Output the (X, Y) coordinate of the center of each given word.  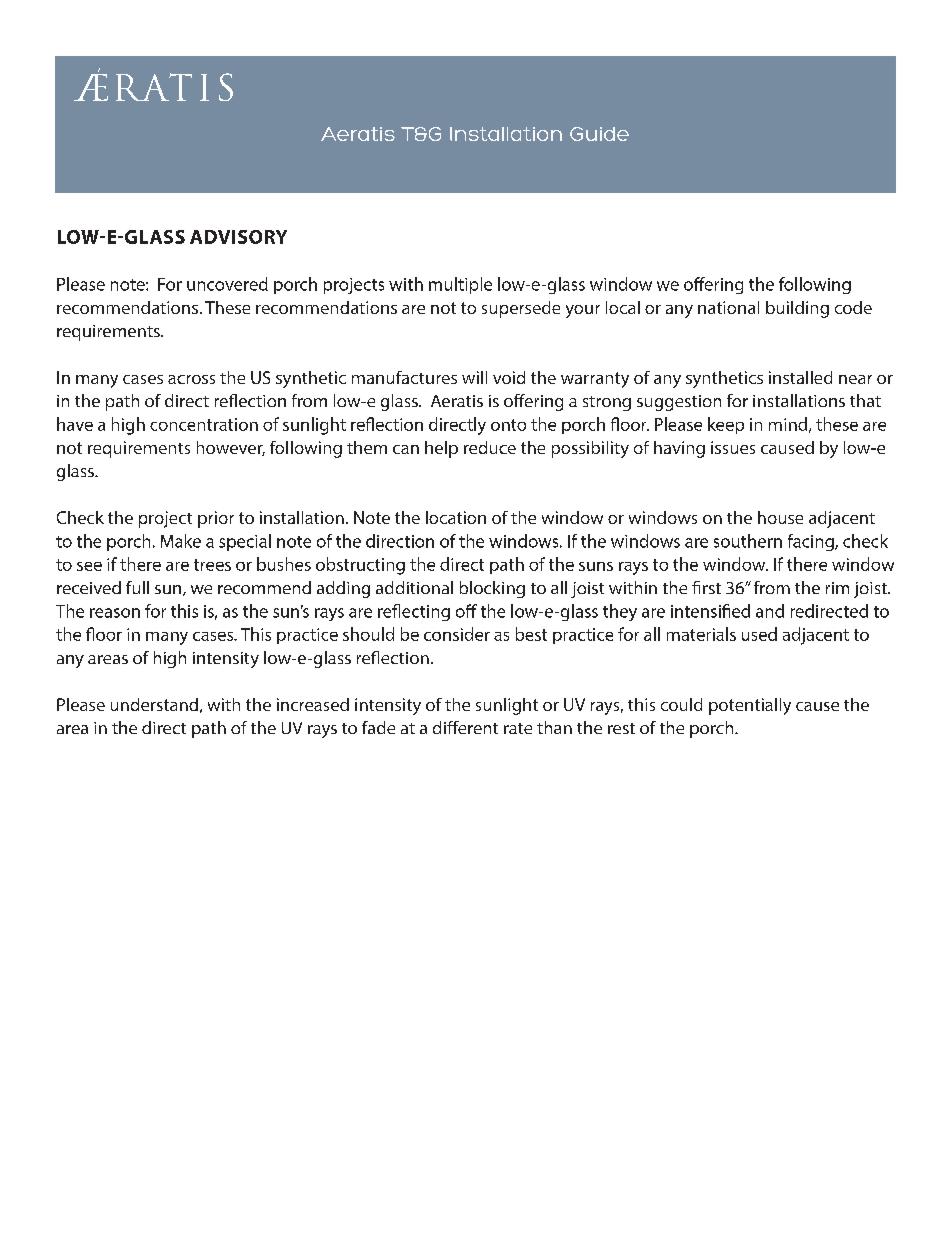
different (465, 727)
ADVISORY (238, 237)
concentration (204, 424)
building (797, 309)
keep (726, 425)
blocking (492, 589)
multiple (460, 285)
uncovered (227, 284)
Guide (599, 134)
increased (313, 704)
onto (508, 425)
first (706, 587)
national (728, 307)
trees (212, 565)
